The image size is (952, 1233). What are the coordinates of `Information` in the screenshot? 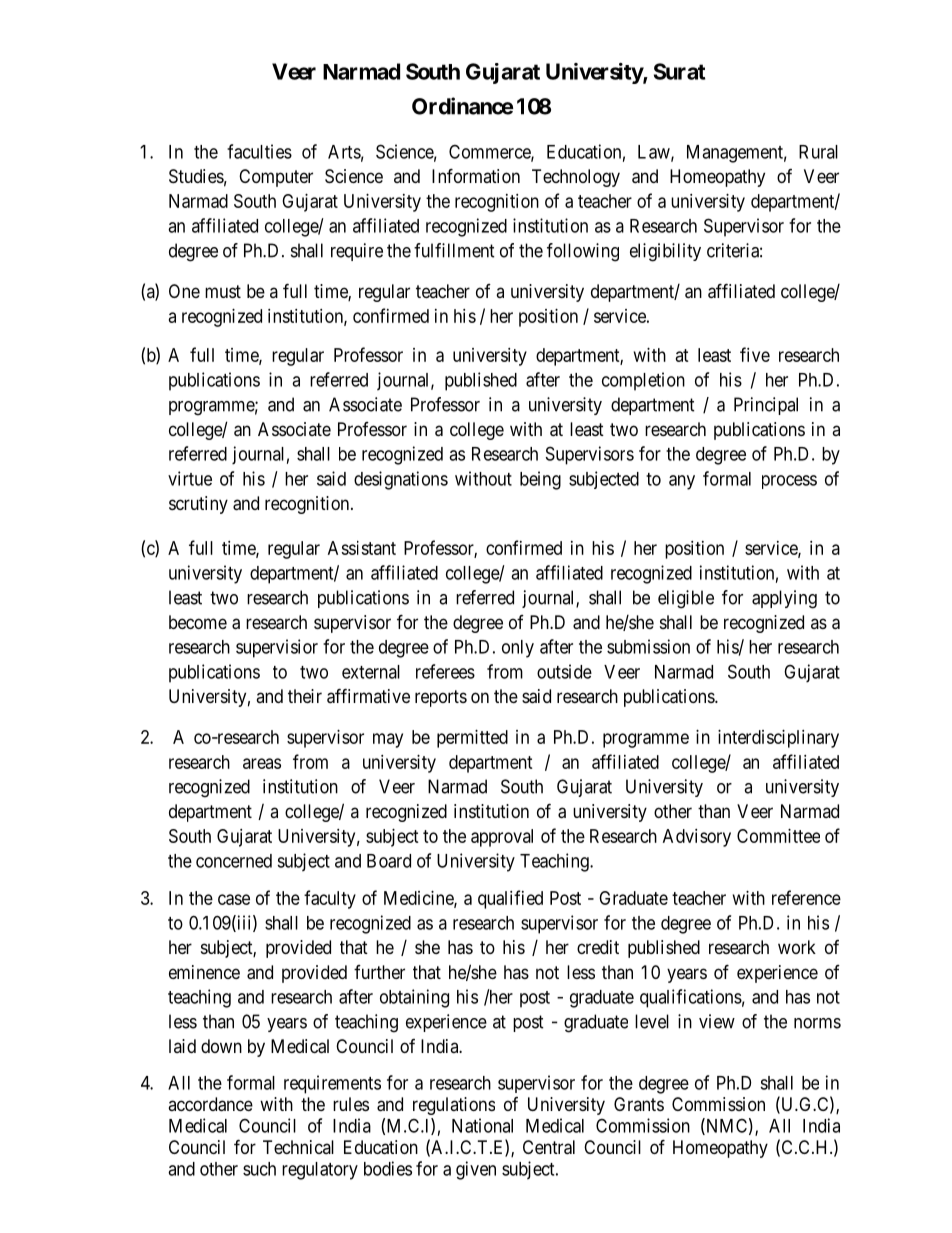 It's located at (476, 175).
